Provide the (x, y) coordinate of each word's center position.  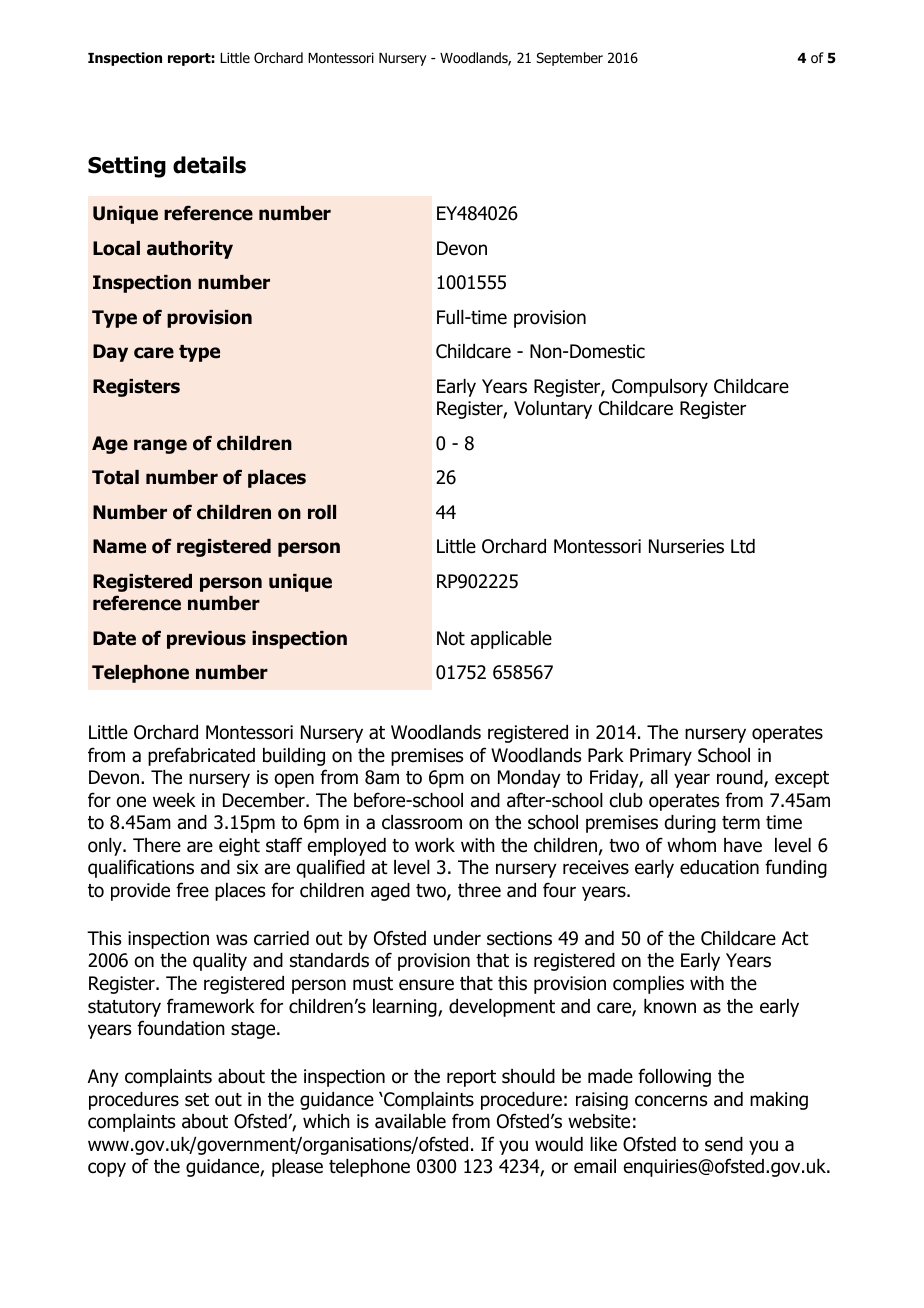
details (209, 165)
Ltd (743, 546)
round (741, 779)
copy (107, 1169)
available (410, 1121)
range (160, 446)
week (174, 800)
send (724, 1144)
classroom (422, 822)
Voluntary (553, 410)
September (569, 59)
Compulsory (660, 388)
